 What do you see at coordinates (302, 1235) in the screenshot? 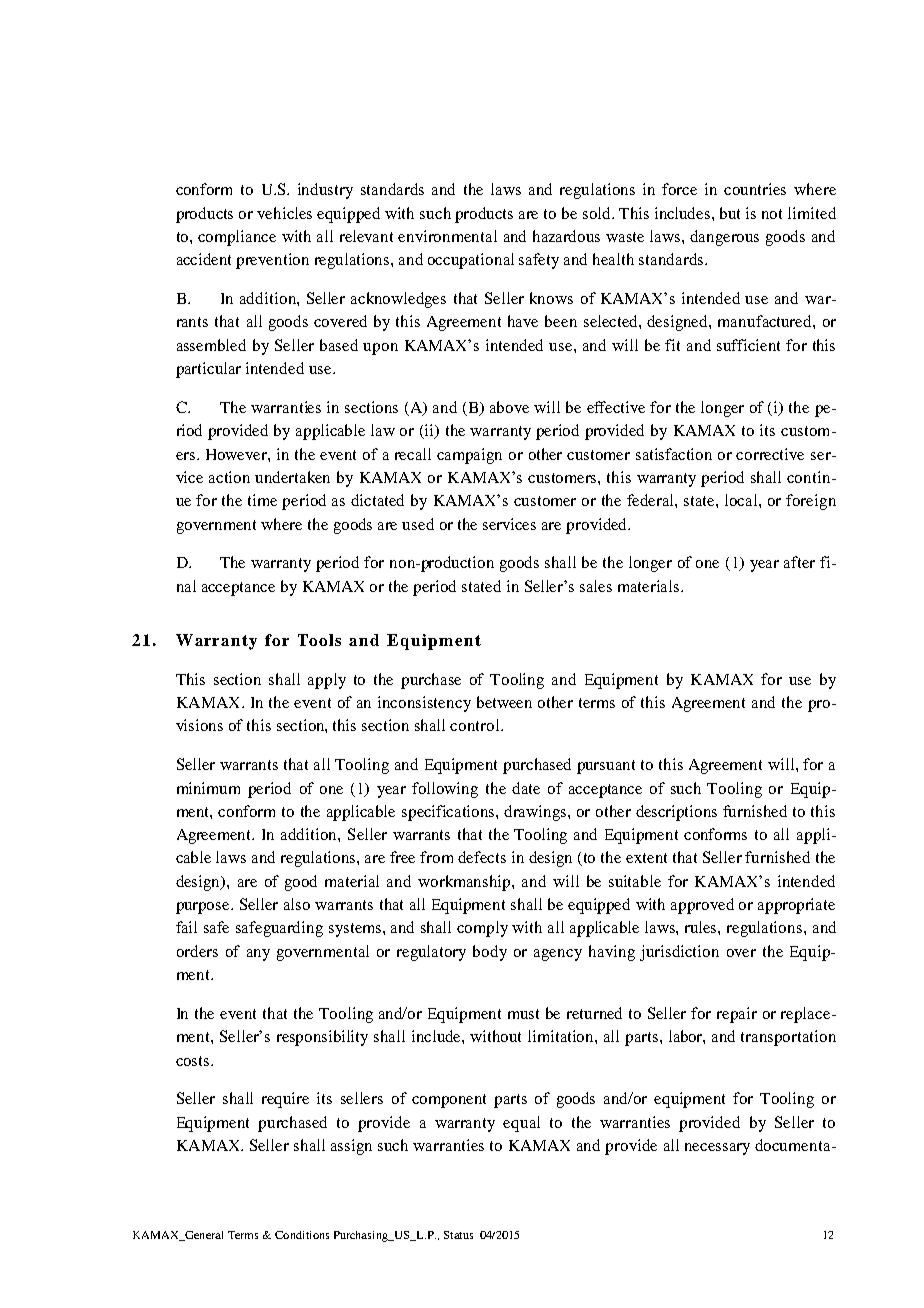
I see `Conditions` at bounding box center [302, 1235].
